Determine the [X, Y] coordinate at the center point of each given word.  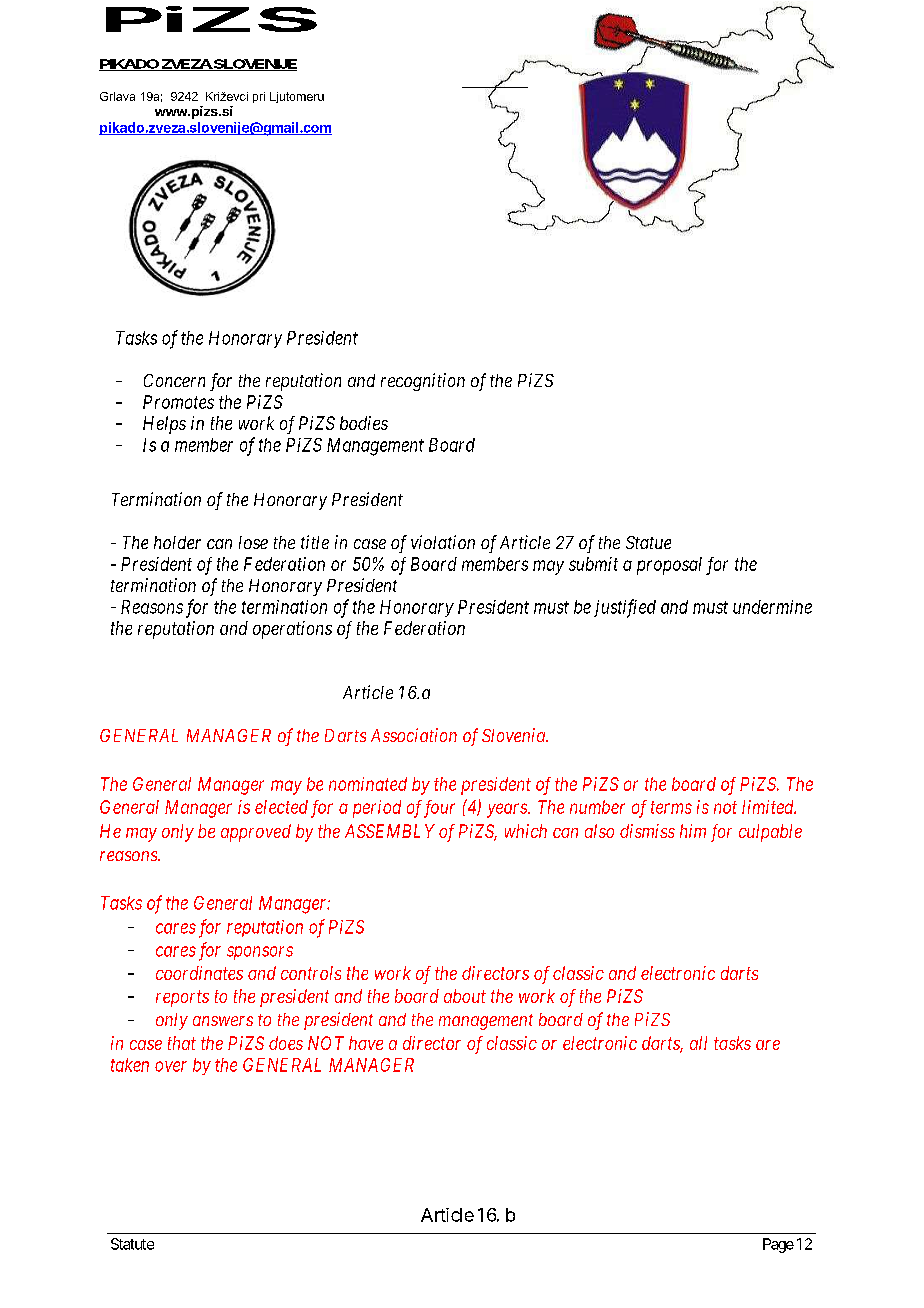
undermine [772, 607]
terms [671, 807]
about [465, 996]
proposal [669, 566]
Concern [174, 380]
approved [256, 833]
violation [443, 542]
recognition [423, 382]
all [698, 1043]
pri [259, 97]
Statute [132, 1244]
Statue [648, 542]
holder [177, 542]
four [437, 809]
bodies [364, 423]
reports [182, 998]
